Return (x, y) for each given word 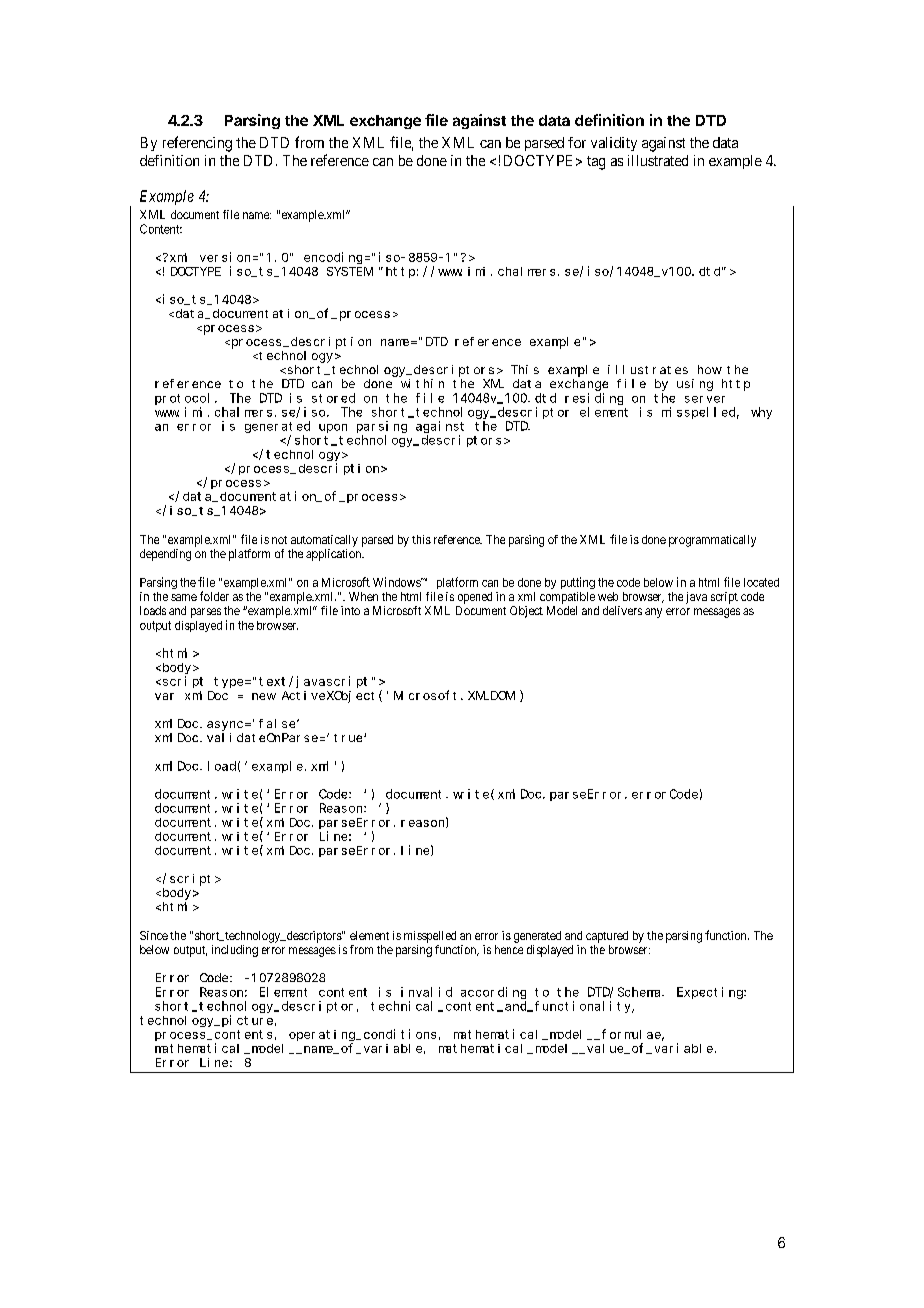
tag (596, 163)
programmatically (712, 541)
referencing (197, 144)
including (235, 951)
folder (214, 596)
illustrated (658, 160)
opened (475, 598)
